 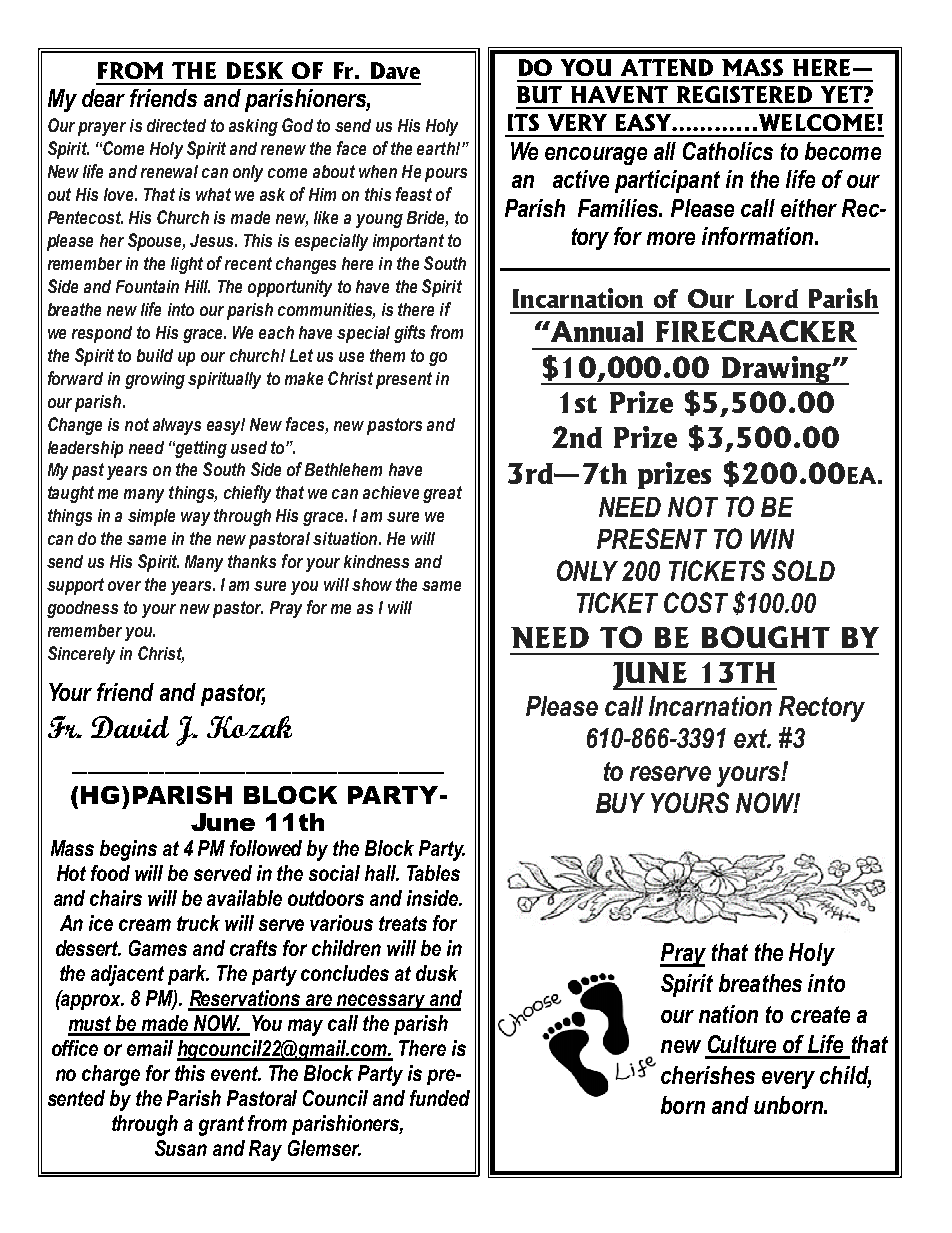 I want to click on Lord, so click(x=772, y=298).
